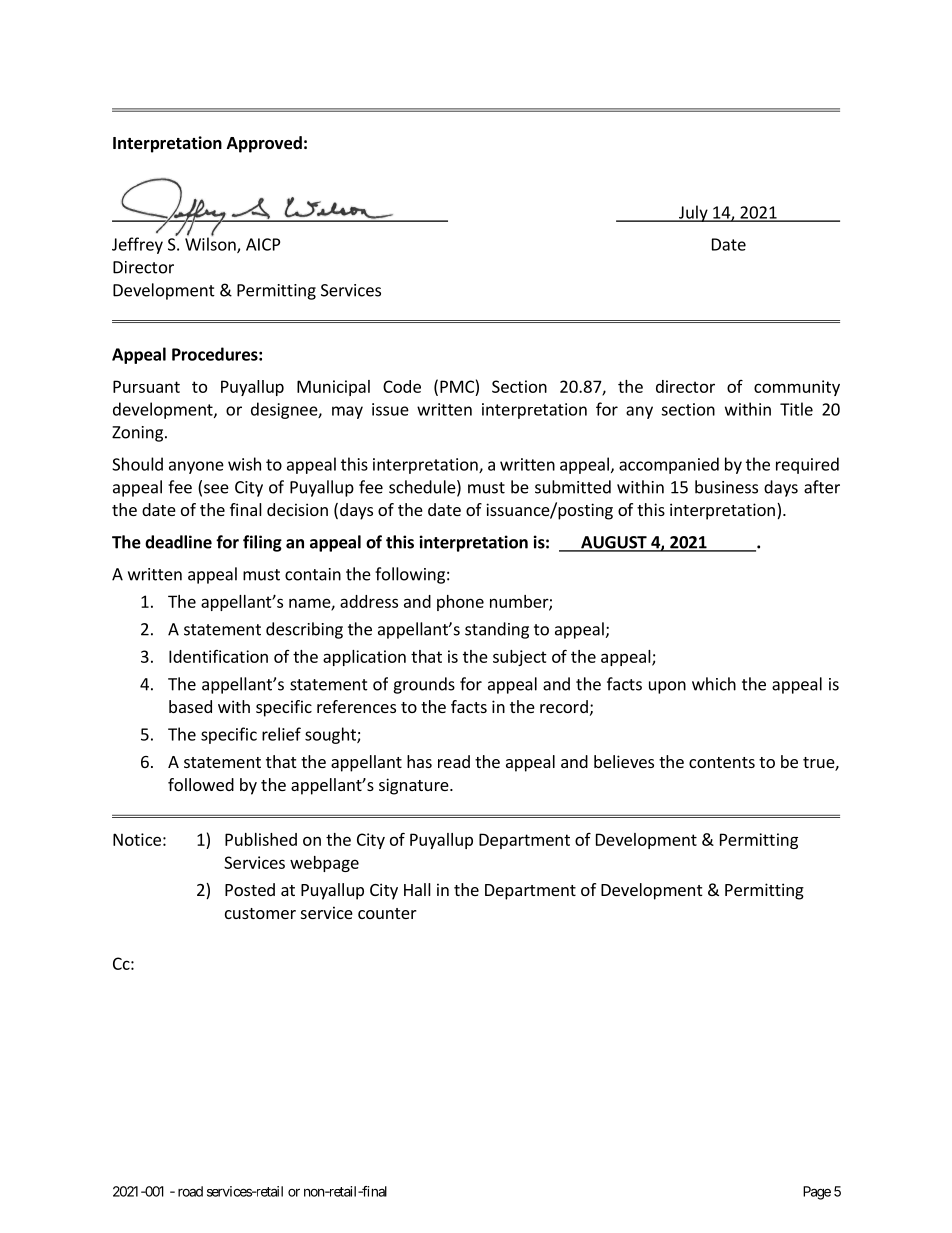  What do you see at coordinates (726, 487) in the image?
I see `business` at bounding box center [726, 487].
